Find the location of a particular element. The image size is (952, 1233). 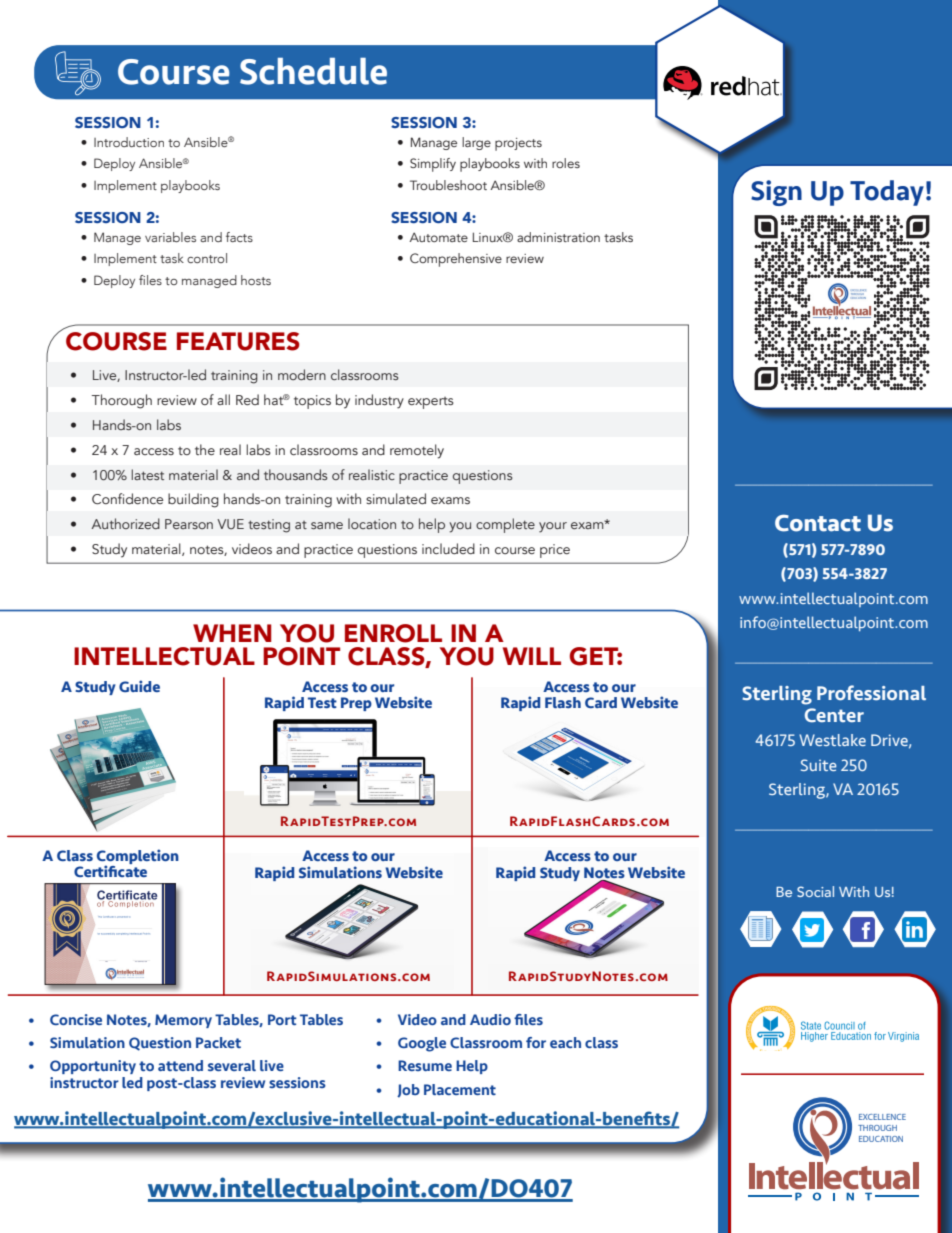

attend is located at coordinates (180, 1065).
